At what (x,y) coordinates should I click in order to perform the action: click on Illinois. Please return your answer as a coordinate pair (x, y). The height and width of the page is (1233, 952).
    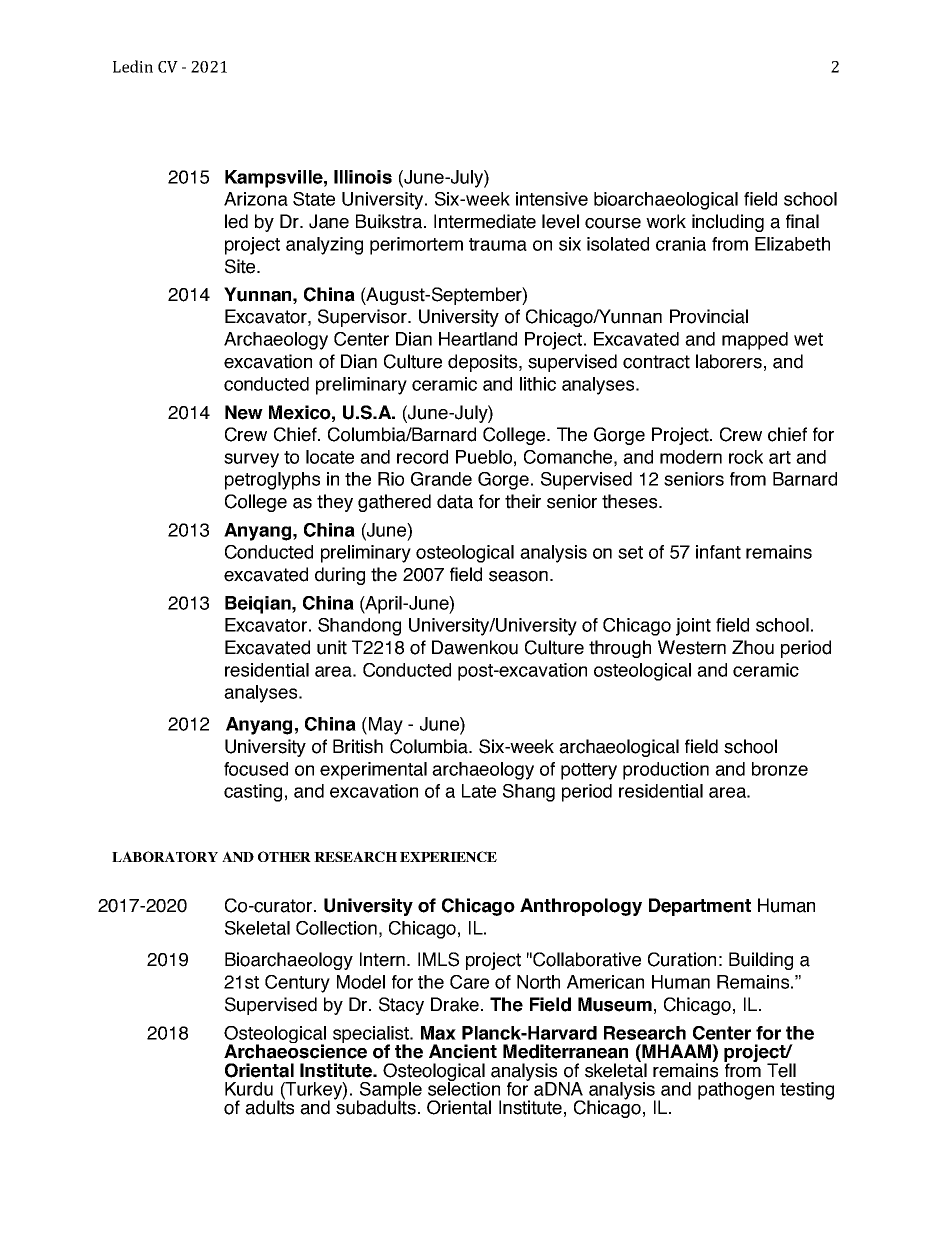
    Looking at the image, I should click on (363, 177).
